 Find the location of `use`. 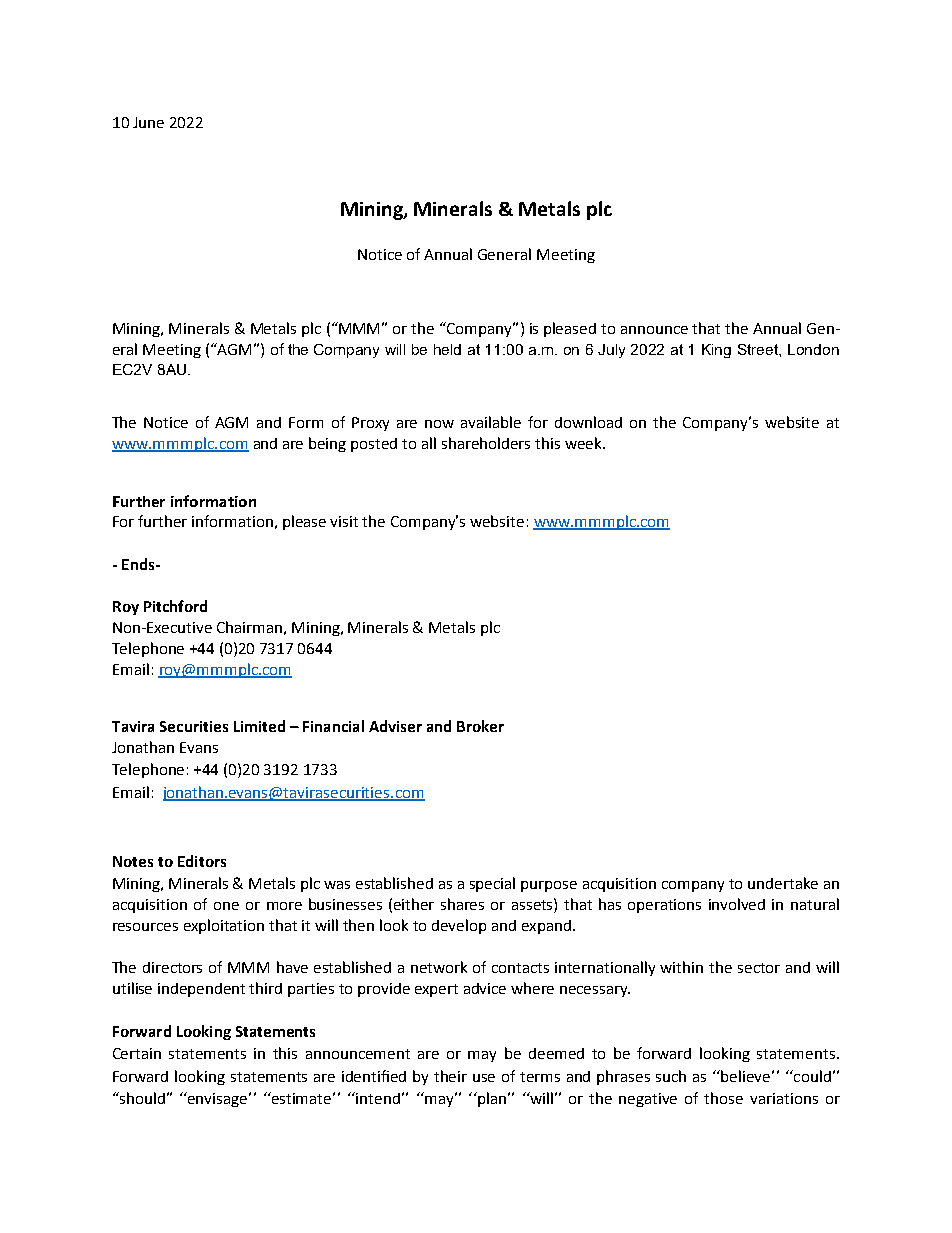

use is located at coordinates (484, 1078).
